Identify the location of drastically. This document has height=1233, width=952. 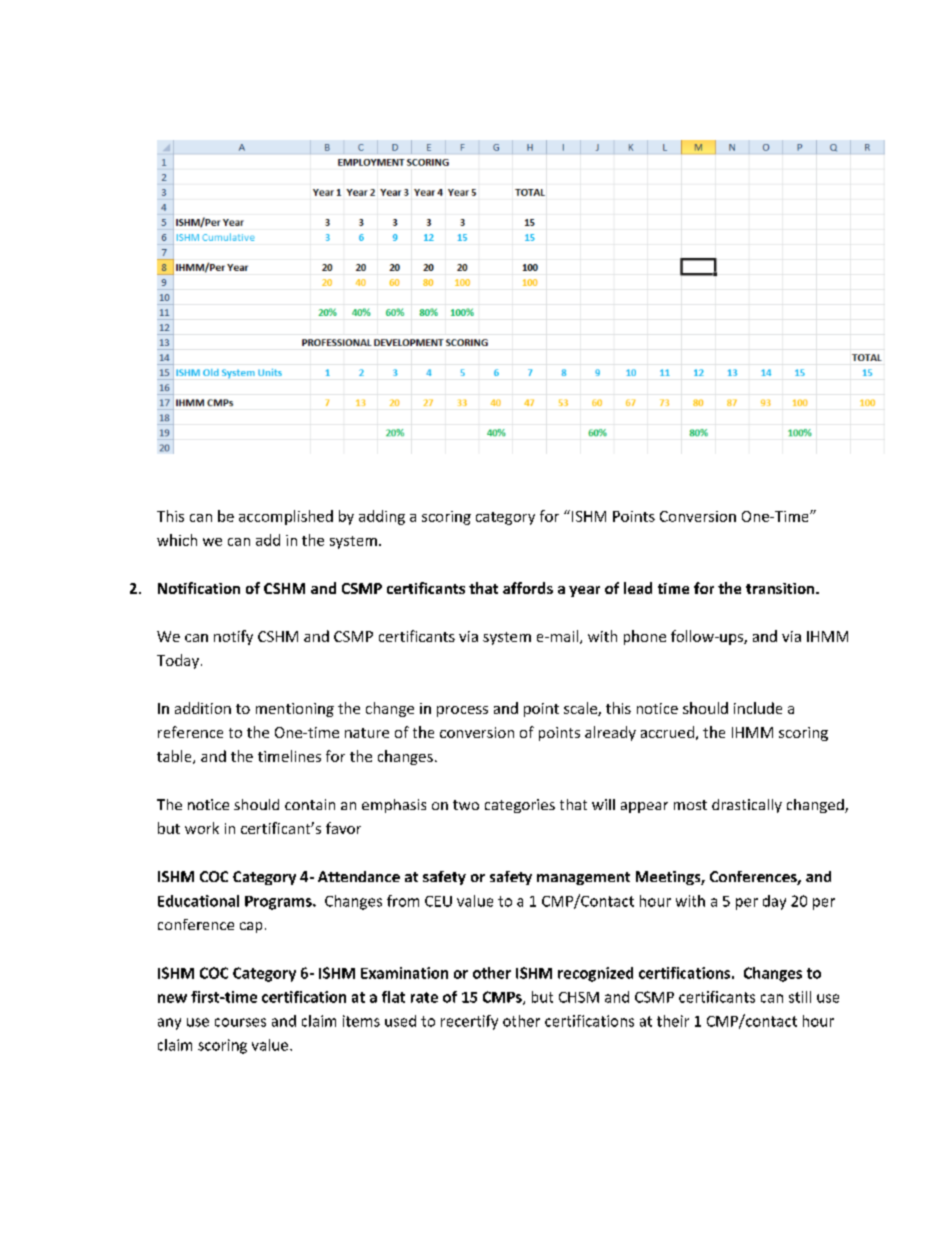
(747, 806).
